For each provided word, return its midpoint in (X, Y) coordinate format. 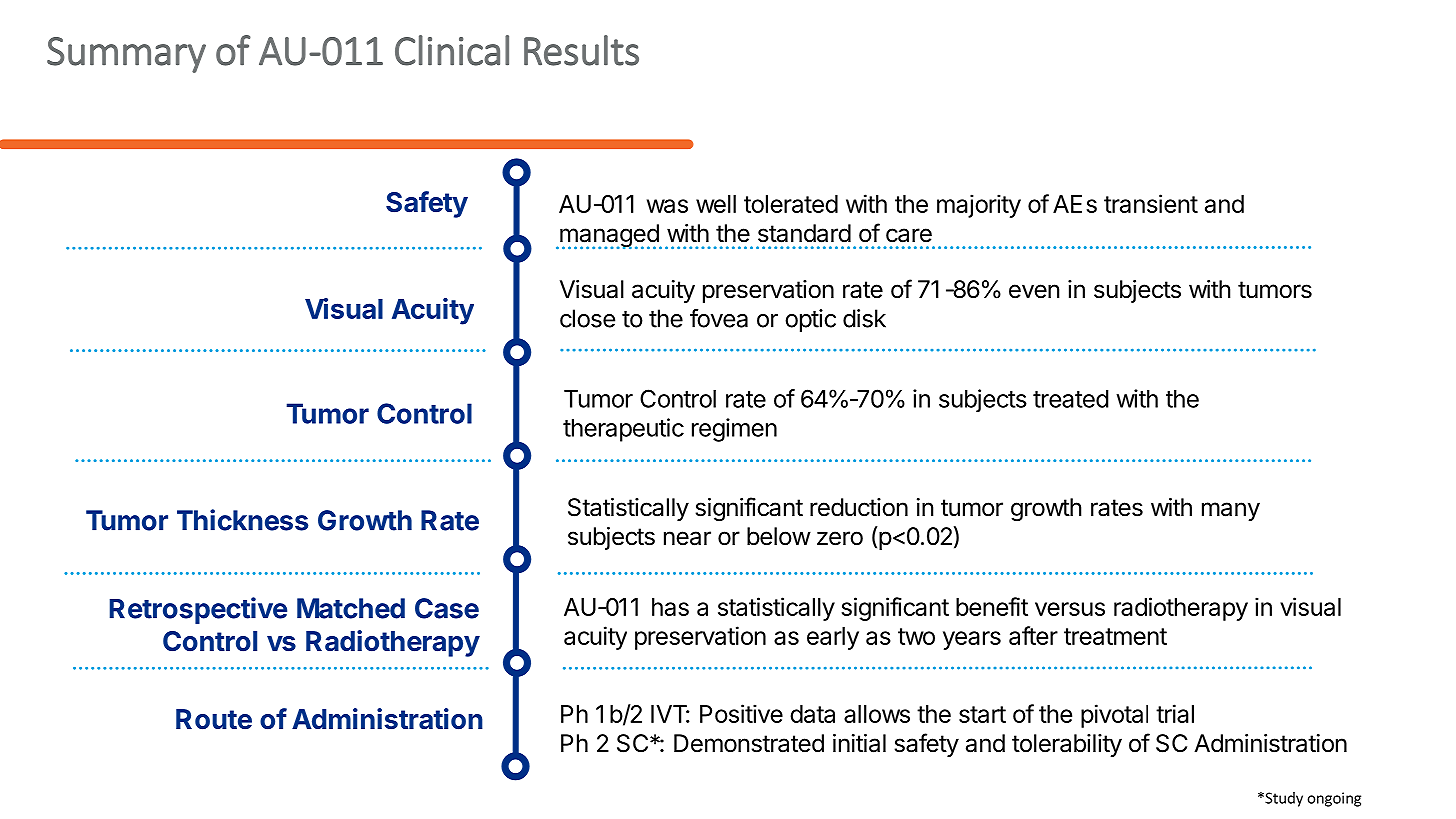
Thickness (242, 520)
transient (1151, 203)
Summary (126, 55)
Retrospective (198, 610)
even (1034, 291)
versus (1070, 609)
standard (804, 233)
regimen (734, 430)
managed (609, 236)
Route (214, 719)
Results (581, 50)
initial (859, 743)
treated (1071, 399)
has (670, 607)
